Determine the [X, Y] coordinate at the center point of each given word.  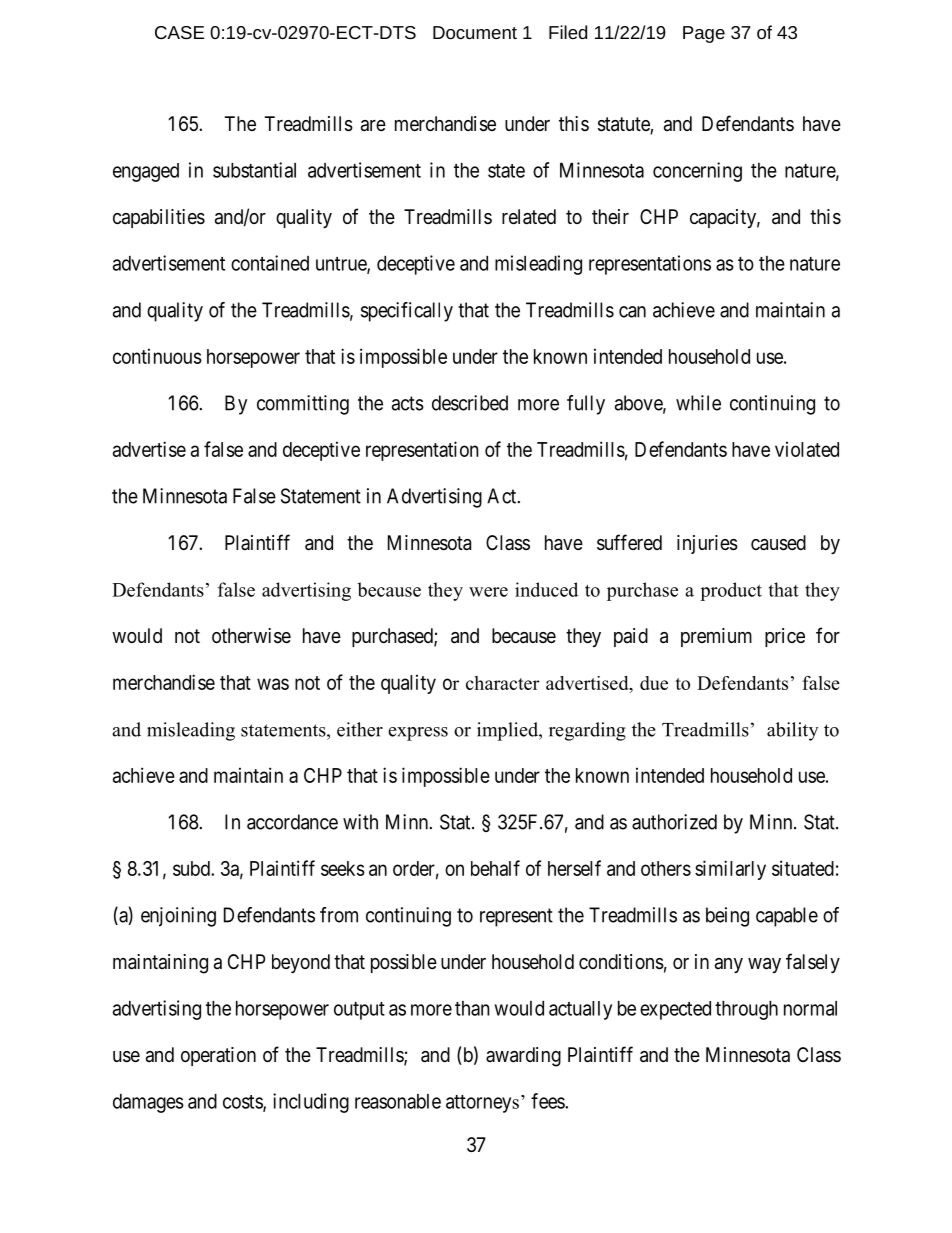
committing [303, 405]
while [698, 403]
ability [793, 731]
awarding [523, 1057]
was [273, 684]
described [470, 403]
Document [475, 32]
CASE [179, 32]
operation [218, 1056]
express [418, 734]
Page [704, 34]
